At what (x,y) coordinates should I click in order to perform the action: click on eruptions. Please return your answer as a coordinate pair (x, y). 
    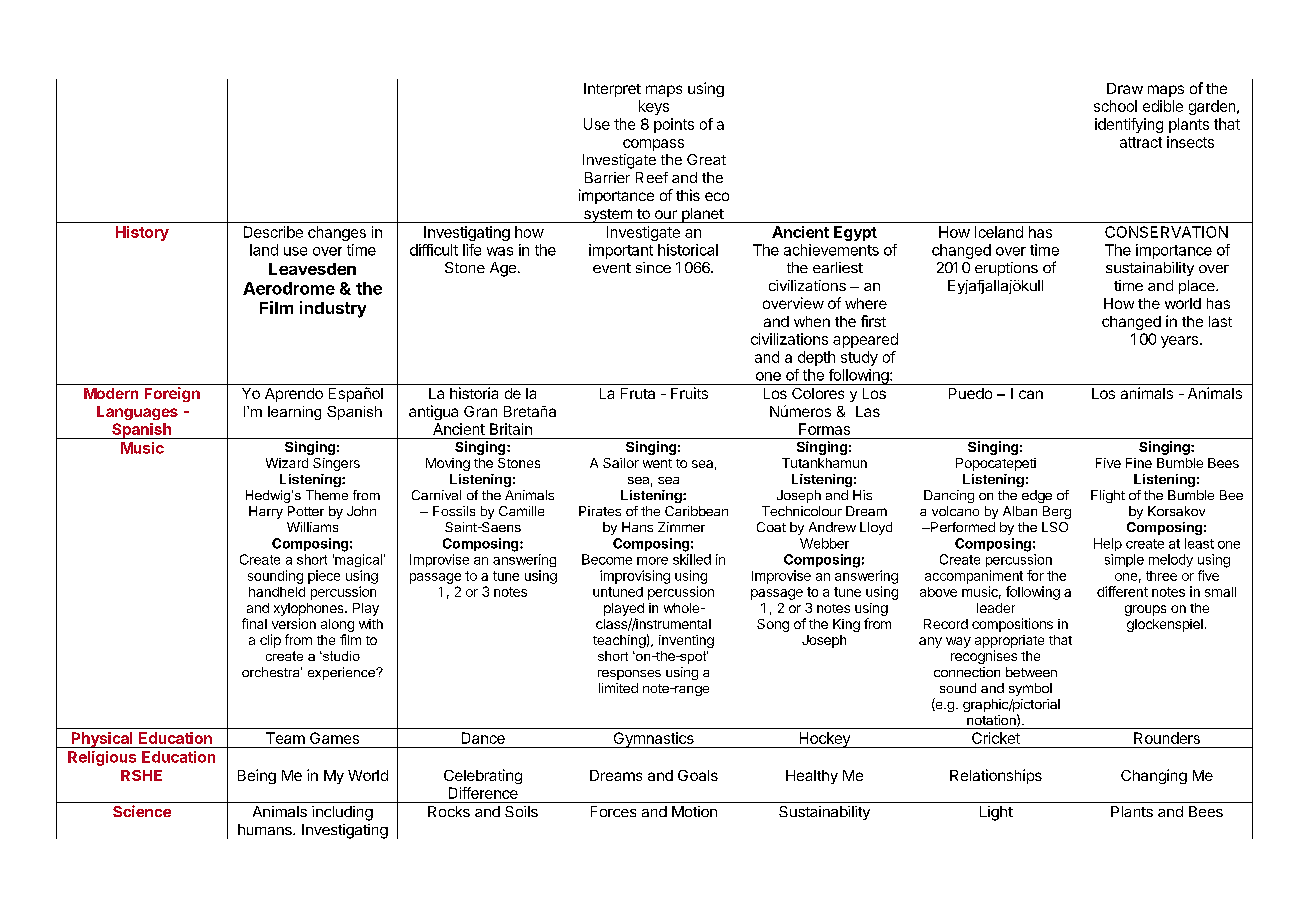
    Looking at the image, I should click on (1006, 269).
